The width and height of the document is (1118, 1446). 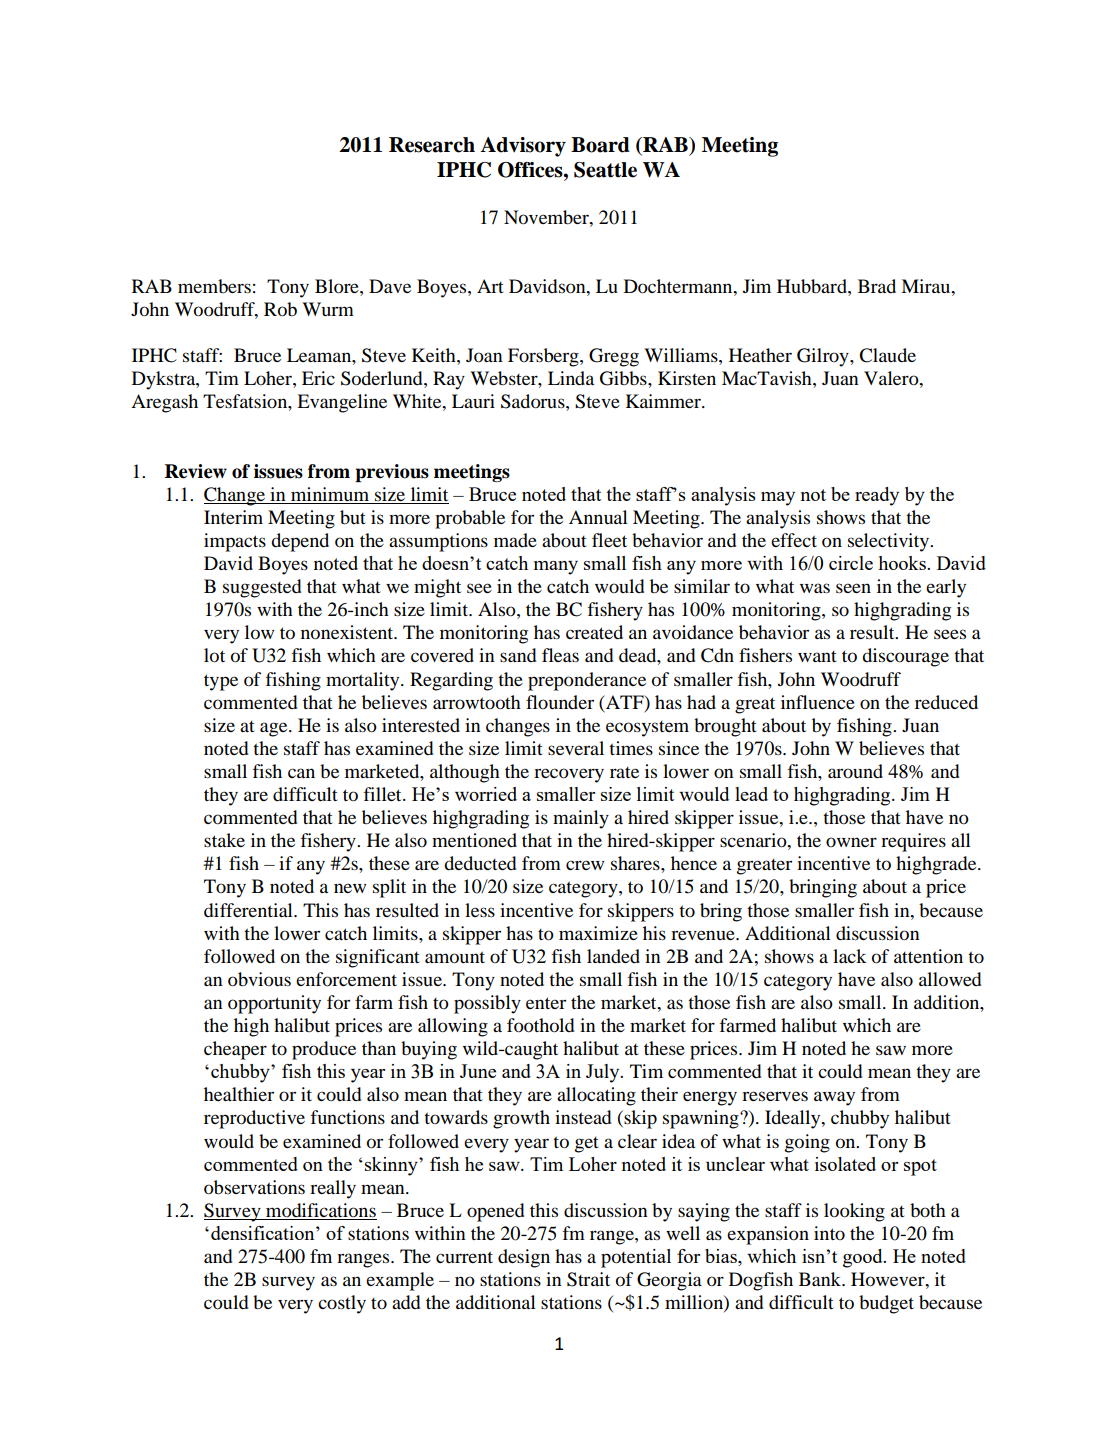 What do you see at coordinates (342, 1304) in the document?
I see `costly` at bounding box center [342, 1304].
